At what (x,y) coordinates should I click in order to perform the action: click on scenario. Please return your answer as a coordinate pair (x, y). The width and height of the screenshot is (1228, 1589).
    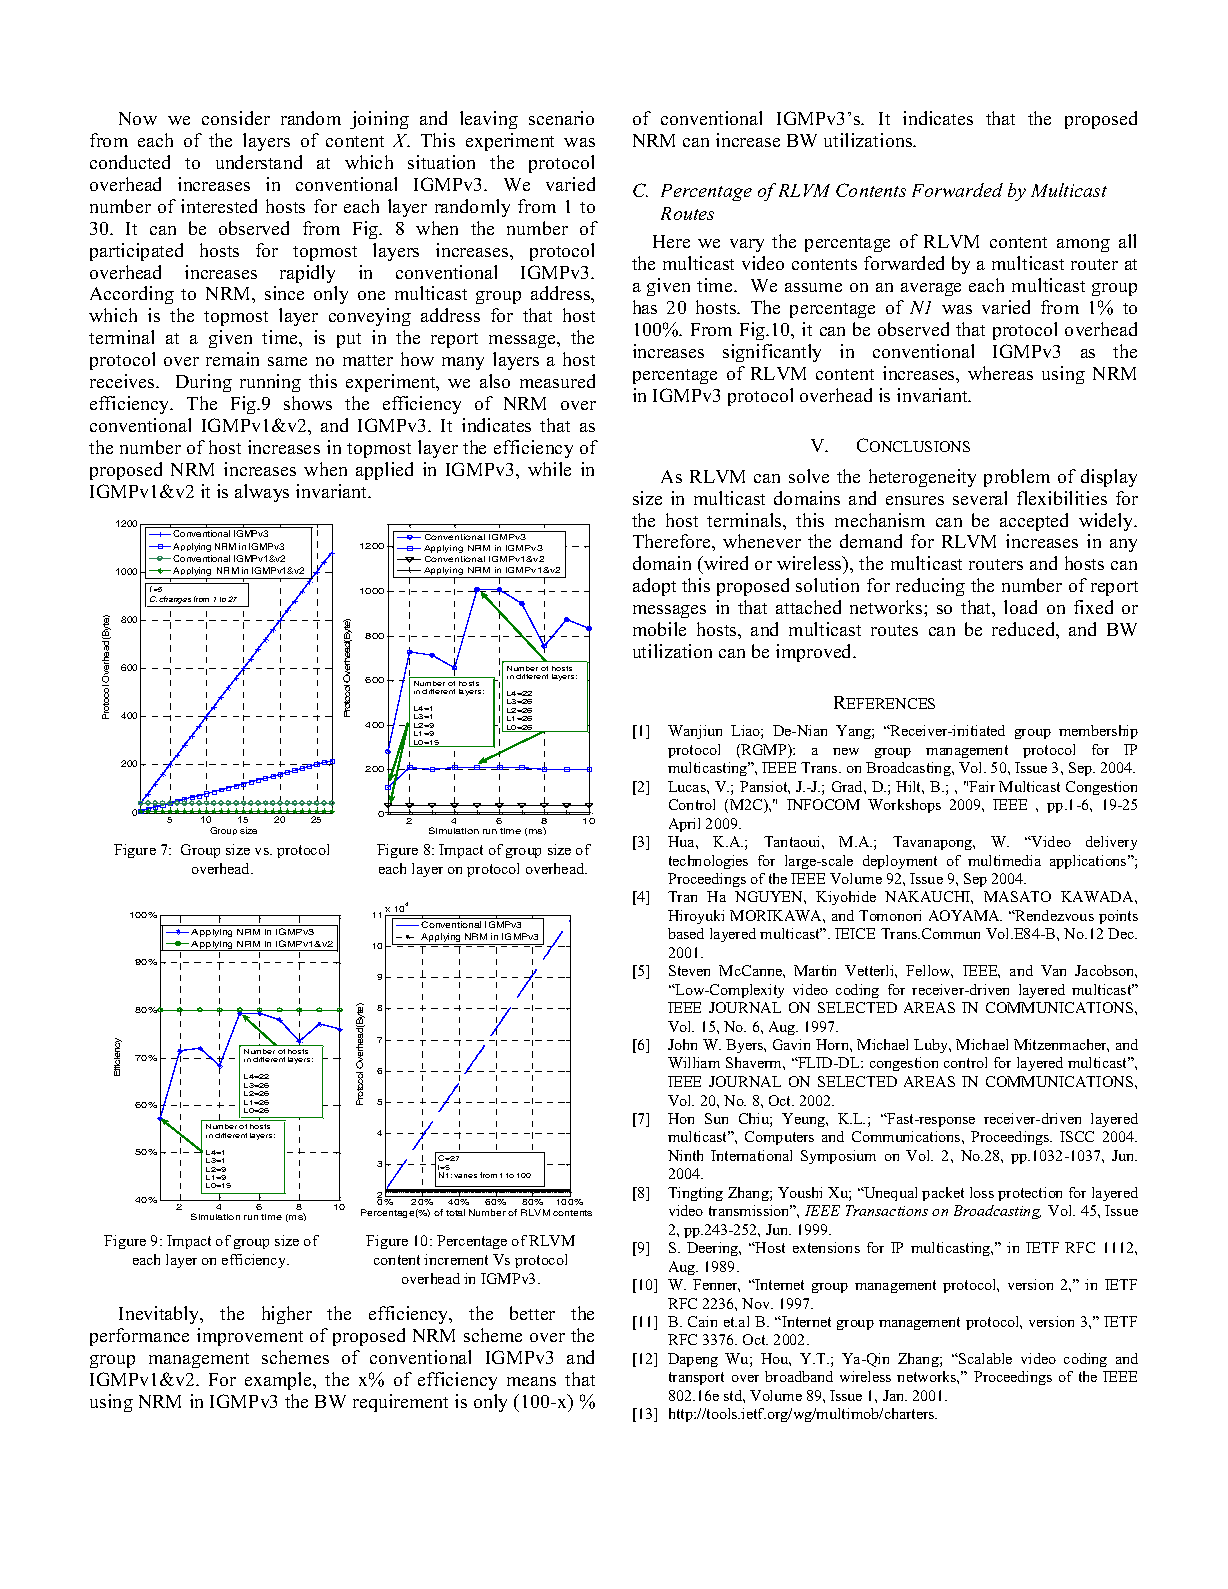
    Looking at the image, I should click on (561, 118).
